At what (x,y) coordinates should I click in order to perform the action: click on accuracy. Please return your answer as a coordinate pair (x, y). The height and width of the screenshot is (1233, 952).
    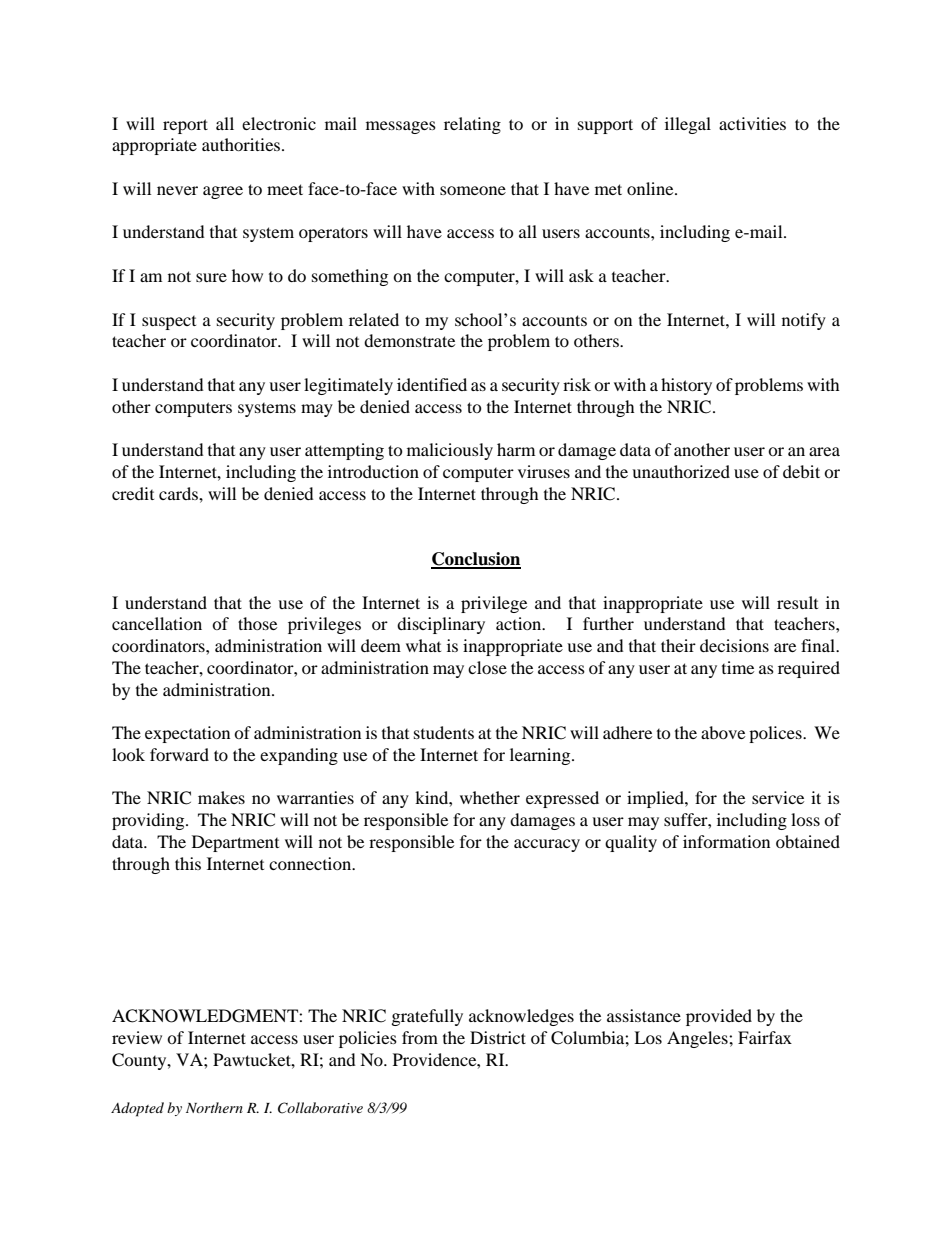
    Looking at the image, I should click on (547, 845).
